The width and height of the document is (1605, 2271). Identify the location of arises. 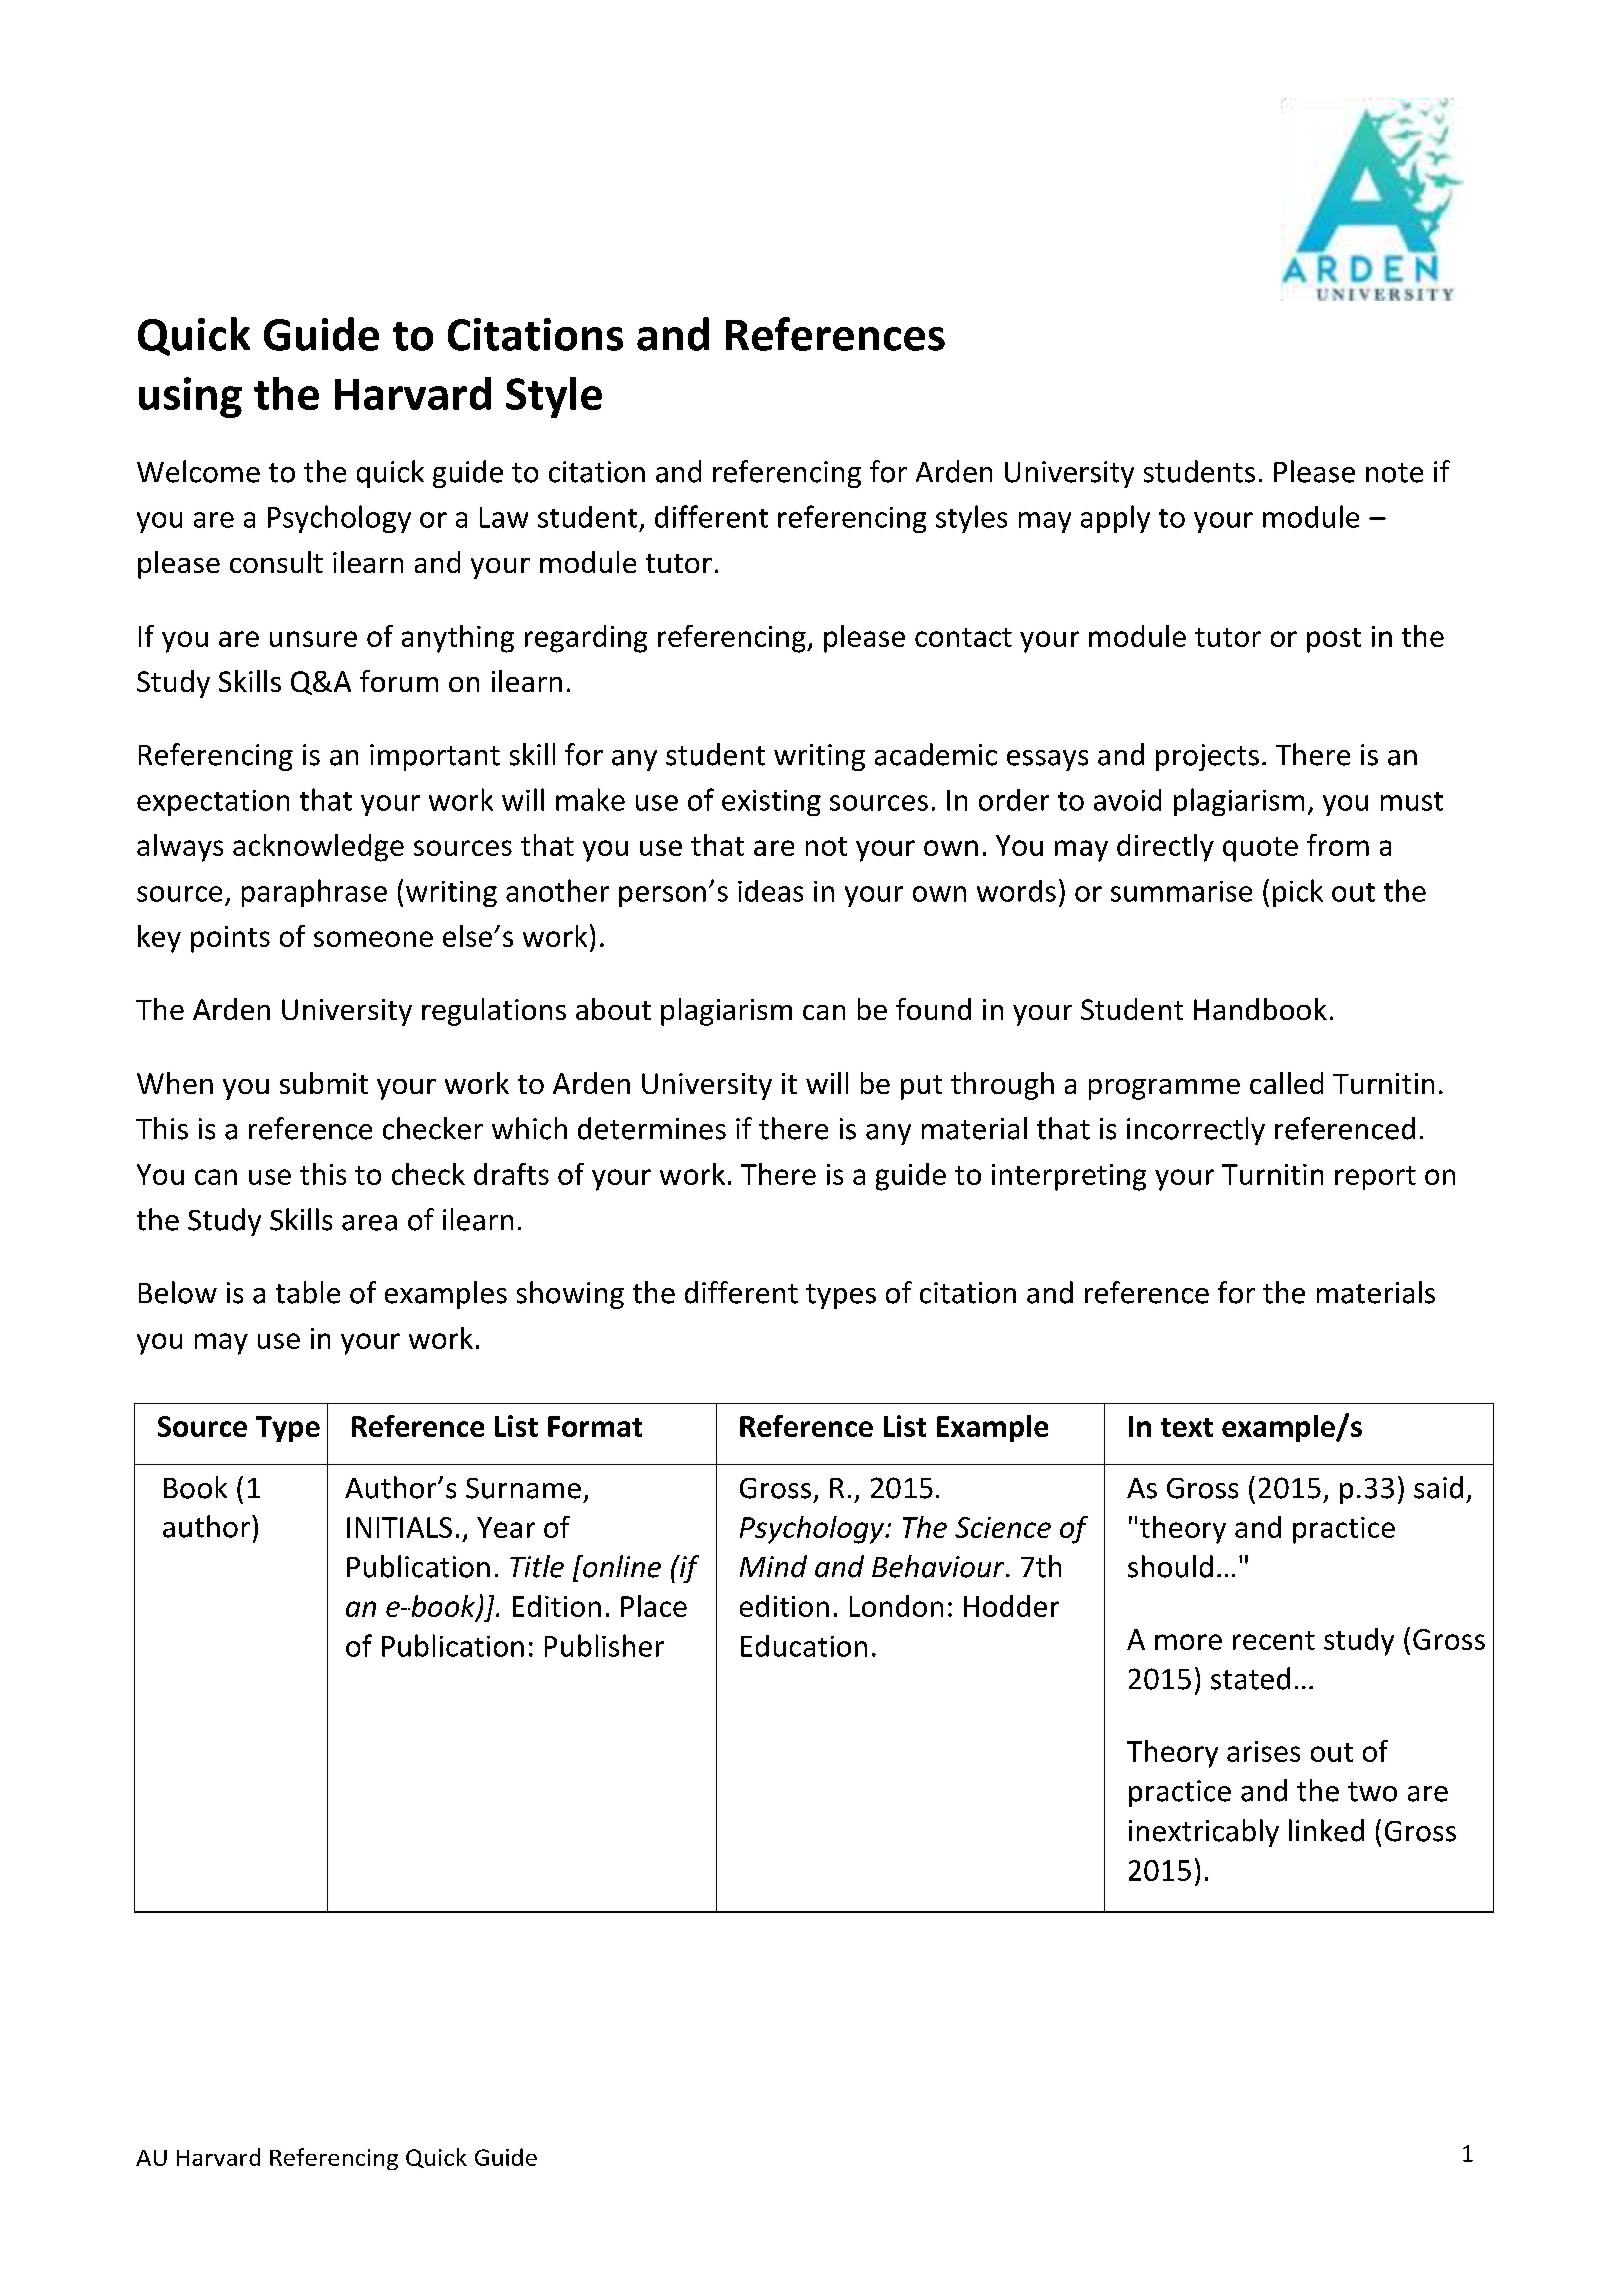
(1263, 1751).
